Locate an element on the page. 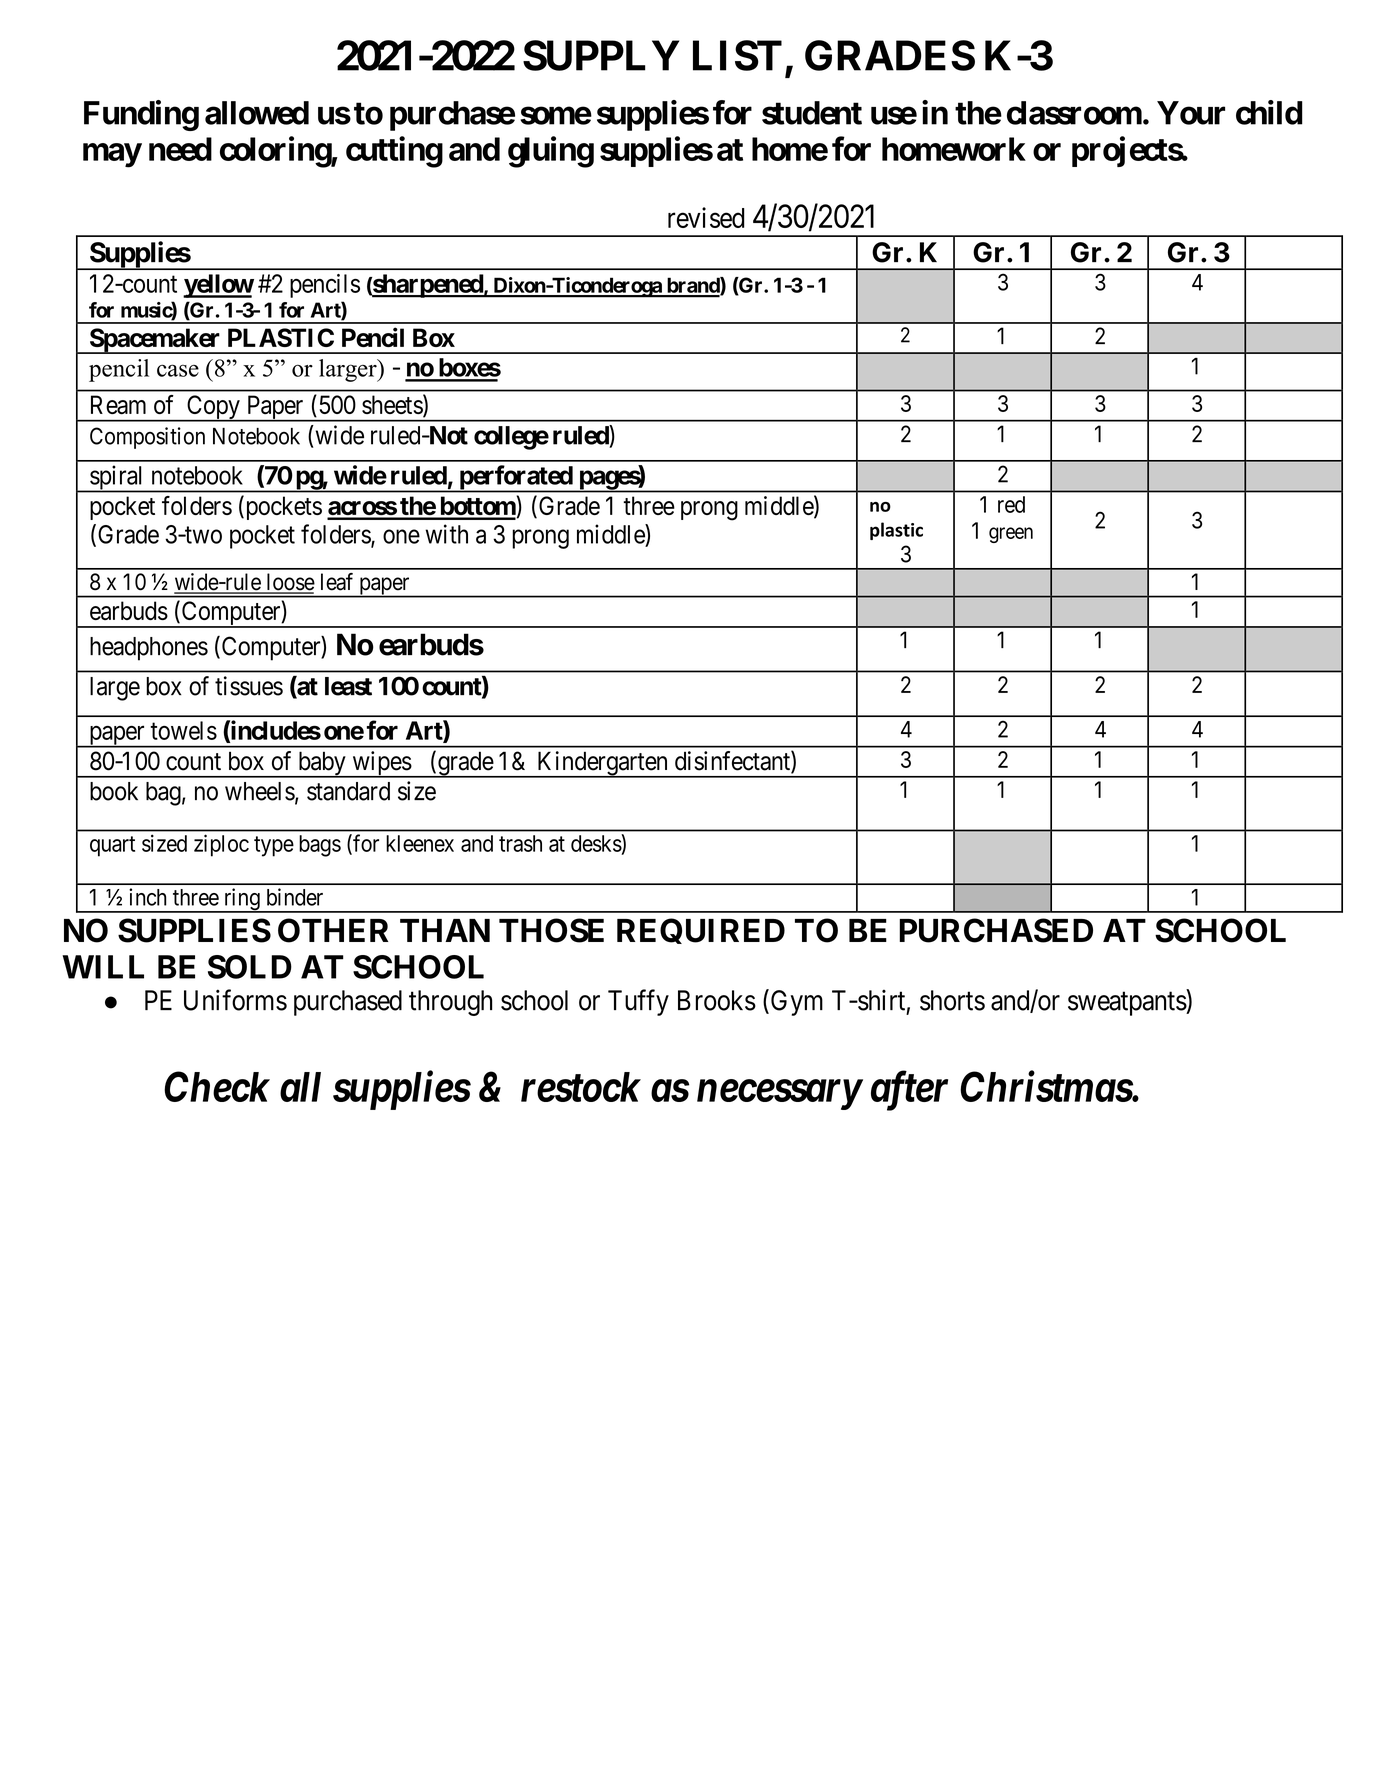 The height and width of the page is (1791, 1384). green is located at coordinates (1011, 535).
